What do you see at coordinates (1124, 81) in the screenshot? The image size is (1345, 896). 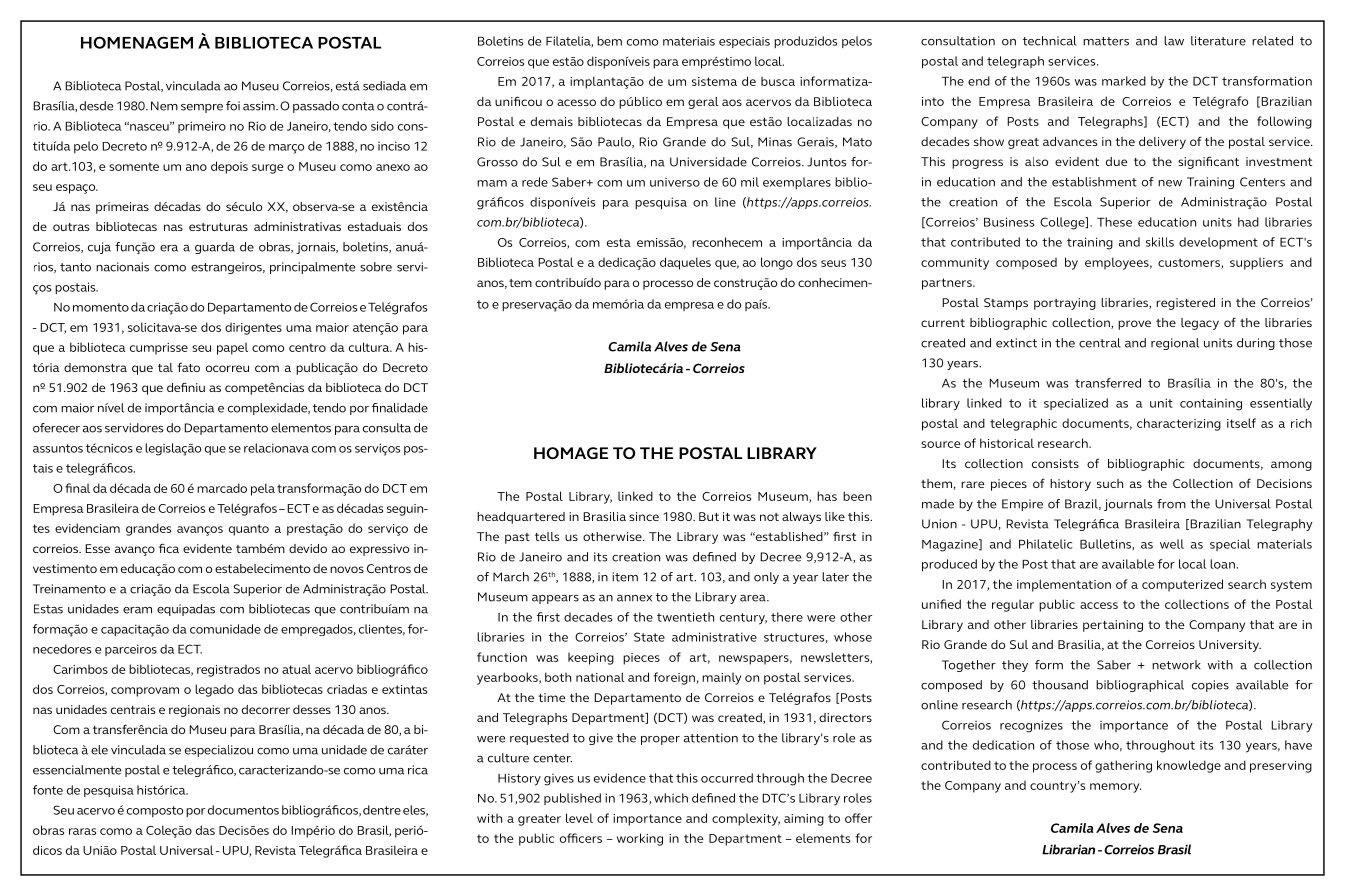 I see `marked` at bounding box center [1124, 81].
